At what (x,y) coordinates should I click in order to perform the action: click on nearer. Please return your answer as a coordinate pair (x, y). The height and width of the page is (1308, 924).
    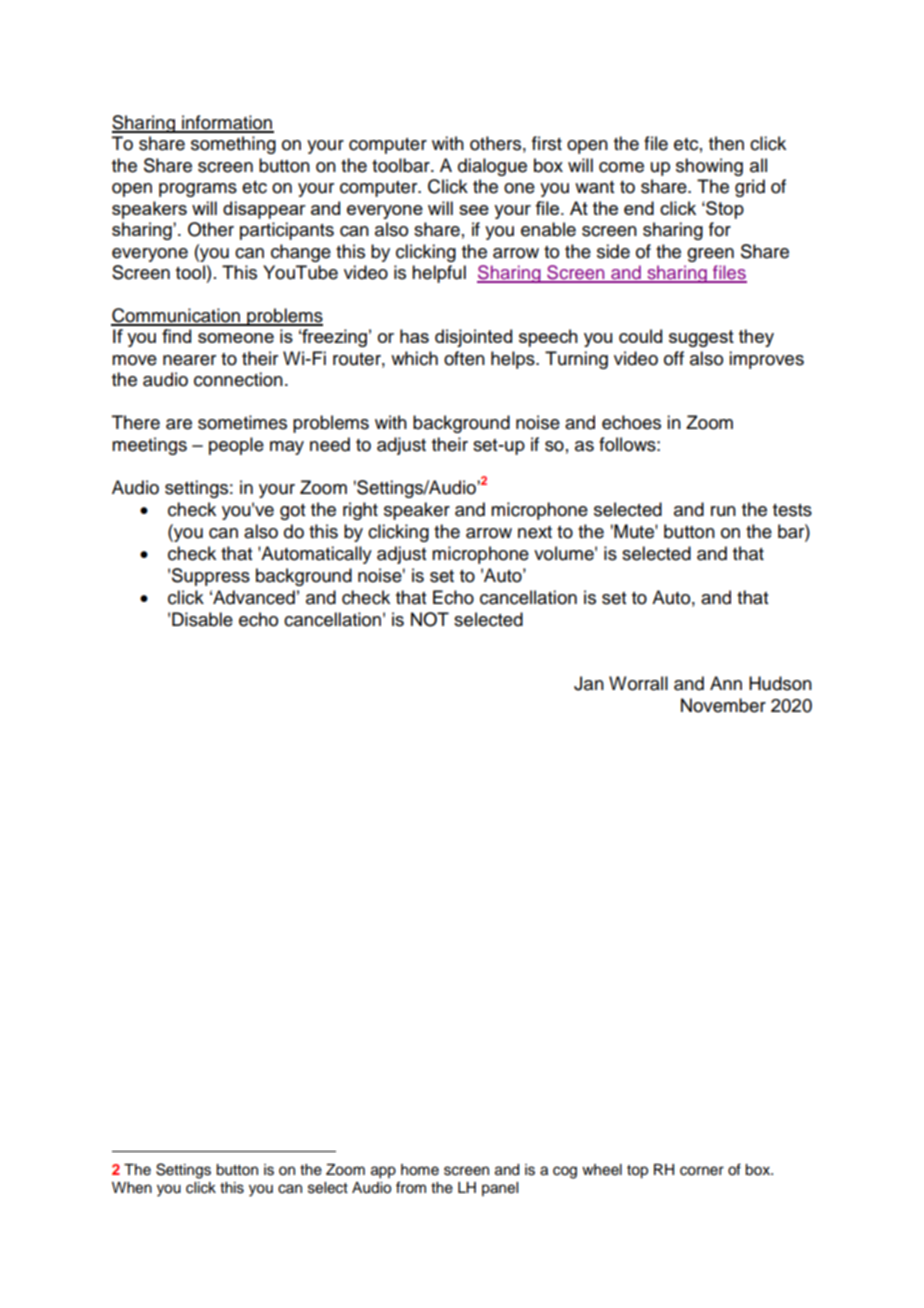
    Looking at the image, I should click on (189, 360).
